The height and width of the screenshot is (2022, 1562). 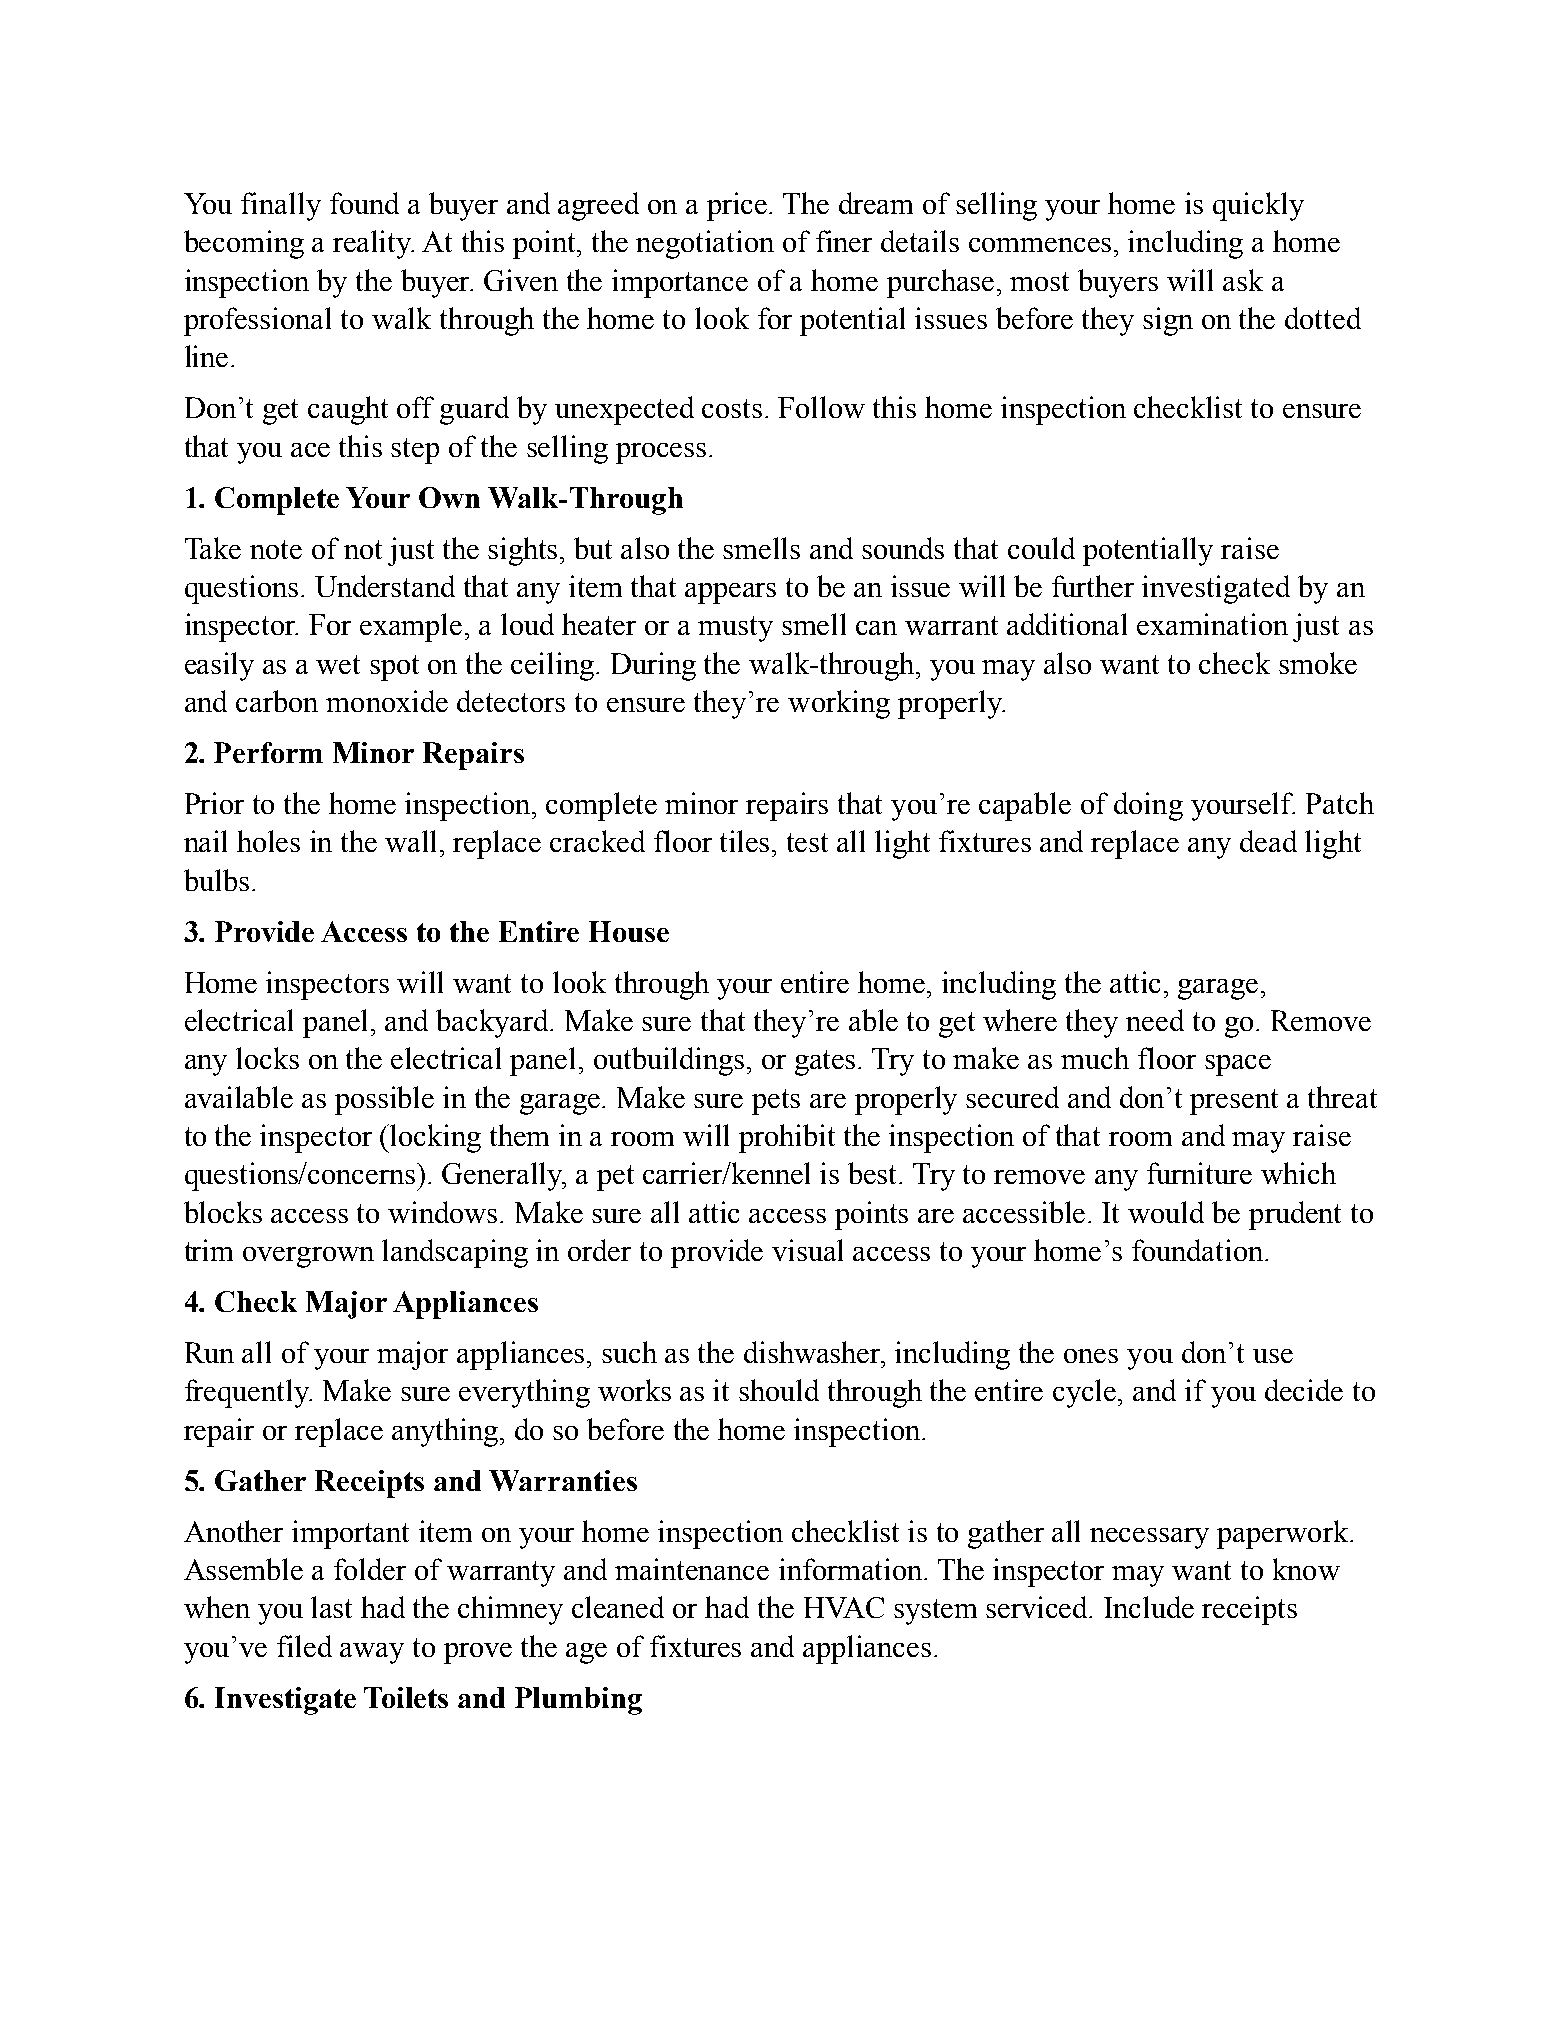 What do you see at coordinates (387, 701) in the screenshot?
I see `monoxide` at bounding box center [387, 701].
